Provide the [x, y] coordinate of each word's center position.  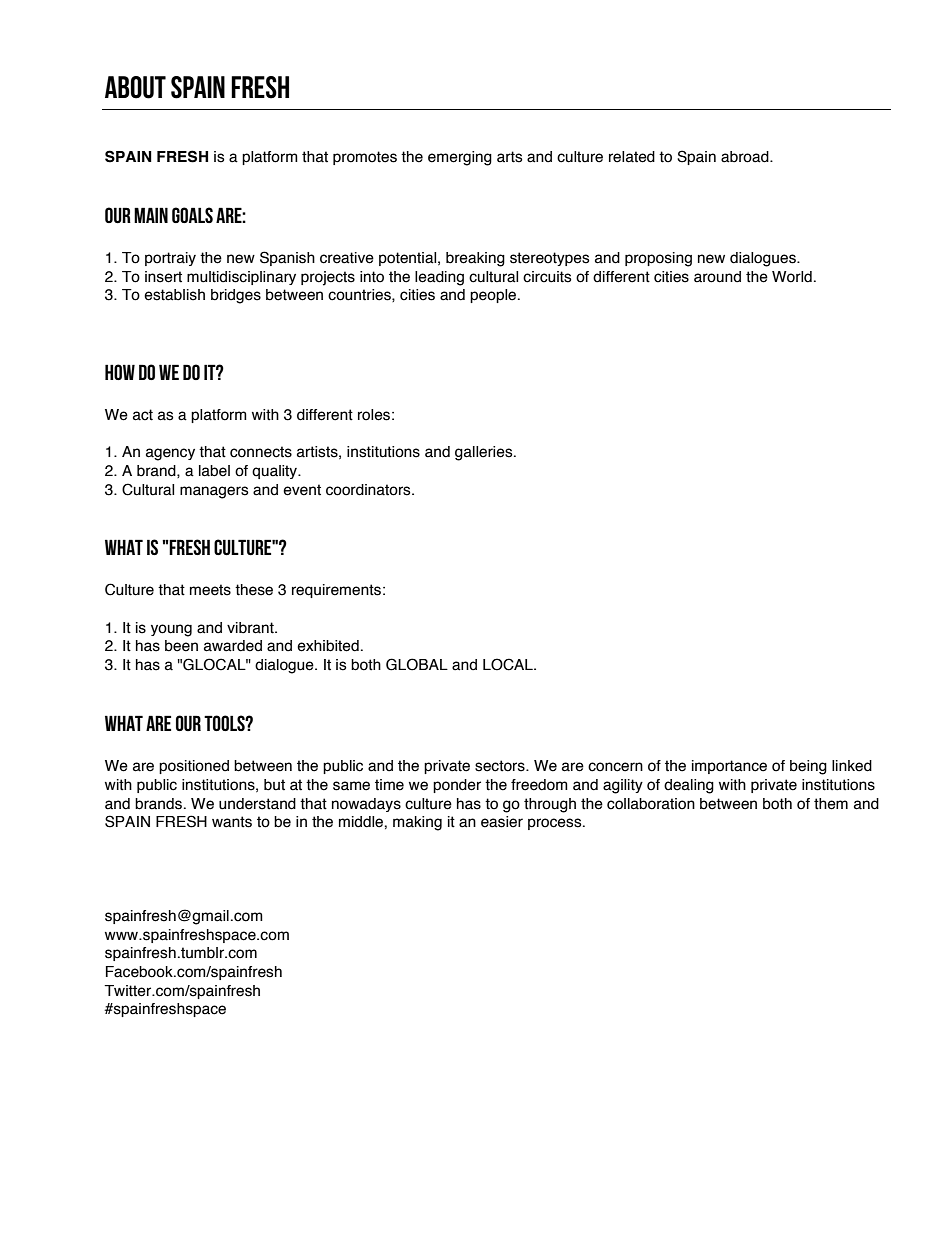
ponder [457, 786]
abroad [746, 157]
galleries [485, 453]
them [831, 804]
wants [232, 822]
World [792, 277]
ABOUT [135, 87]
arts [510, 157]
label [214, 471]
